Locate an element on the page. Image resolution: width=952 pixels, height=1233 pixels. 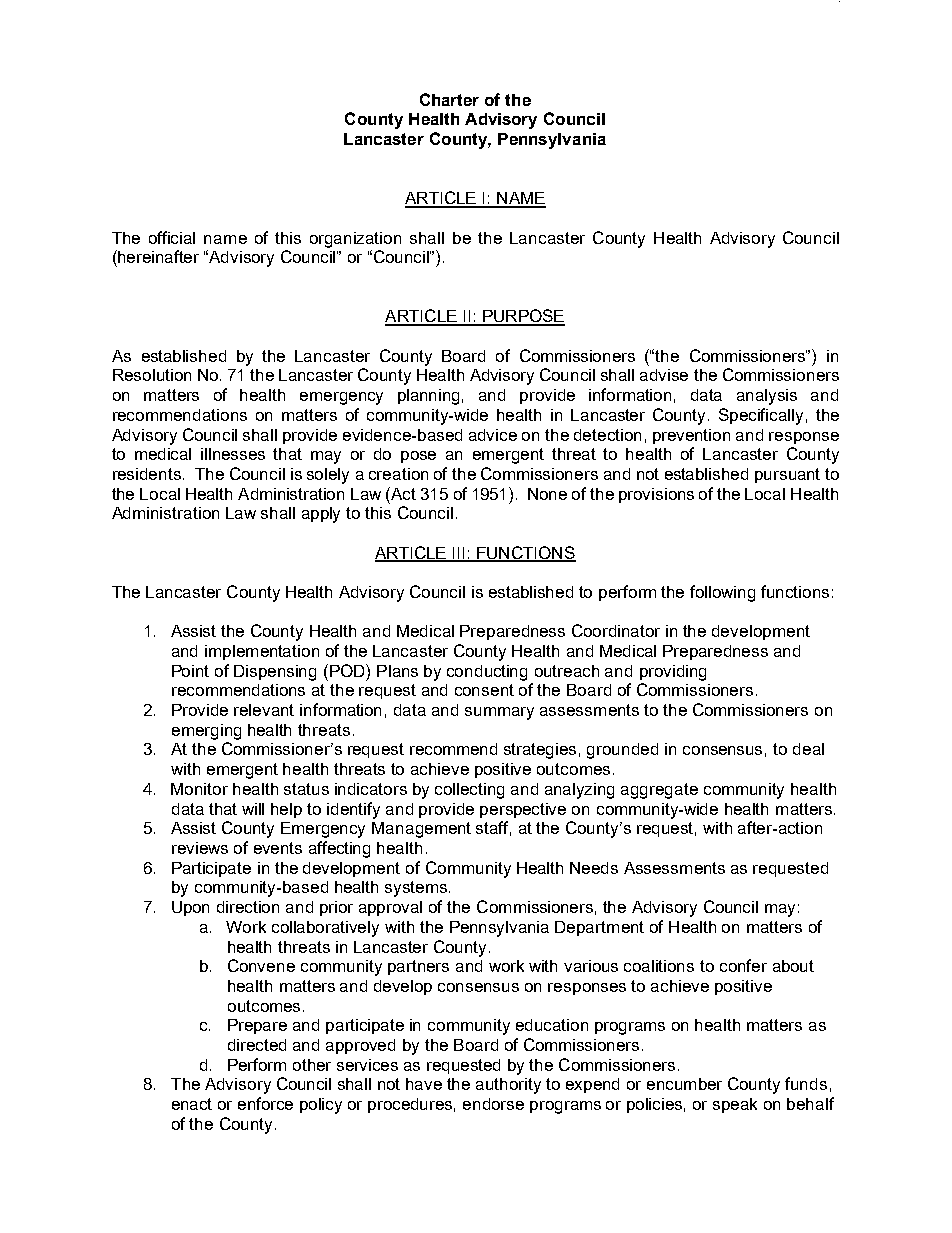
analysis is located at coordinates (767, 397).
